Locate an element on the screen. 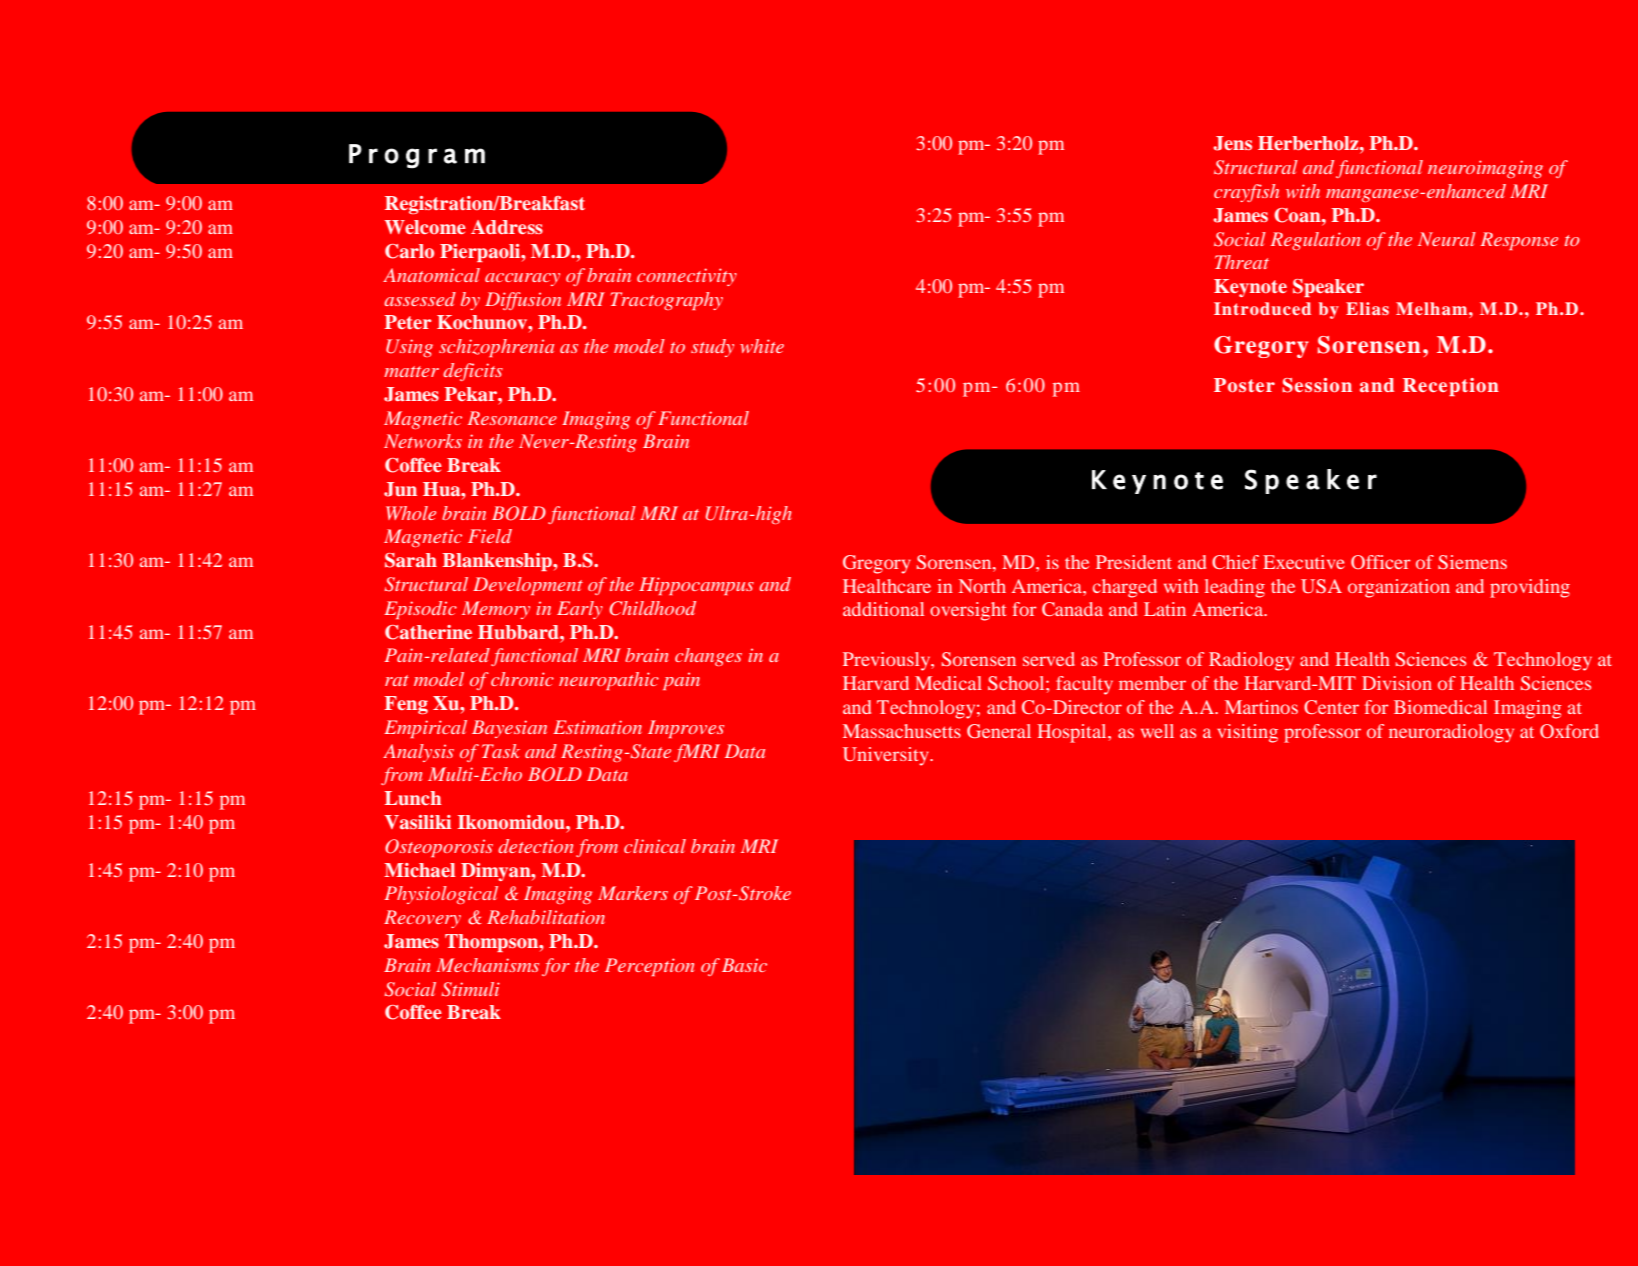 This screenshot has width=1638, height=1266. Development is located at coordinates (528, 586).
